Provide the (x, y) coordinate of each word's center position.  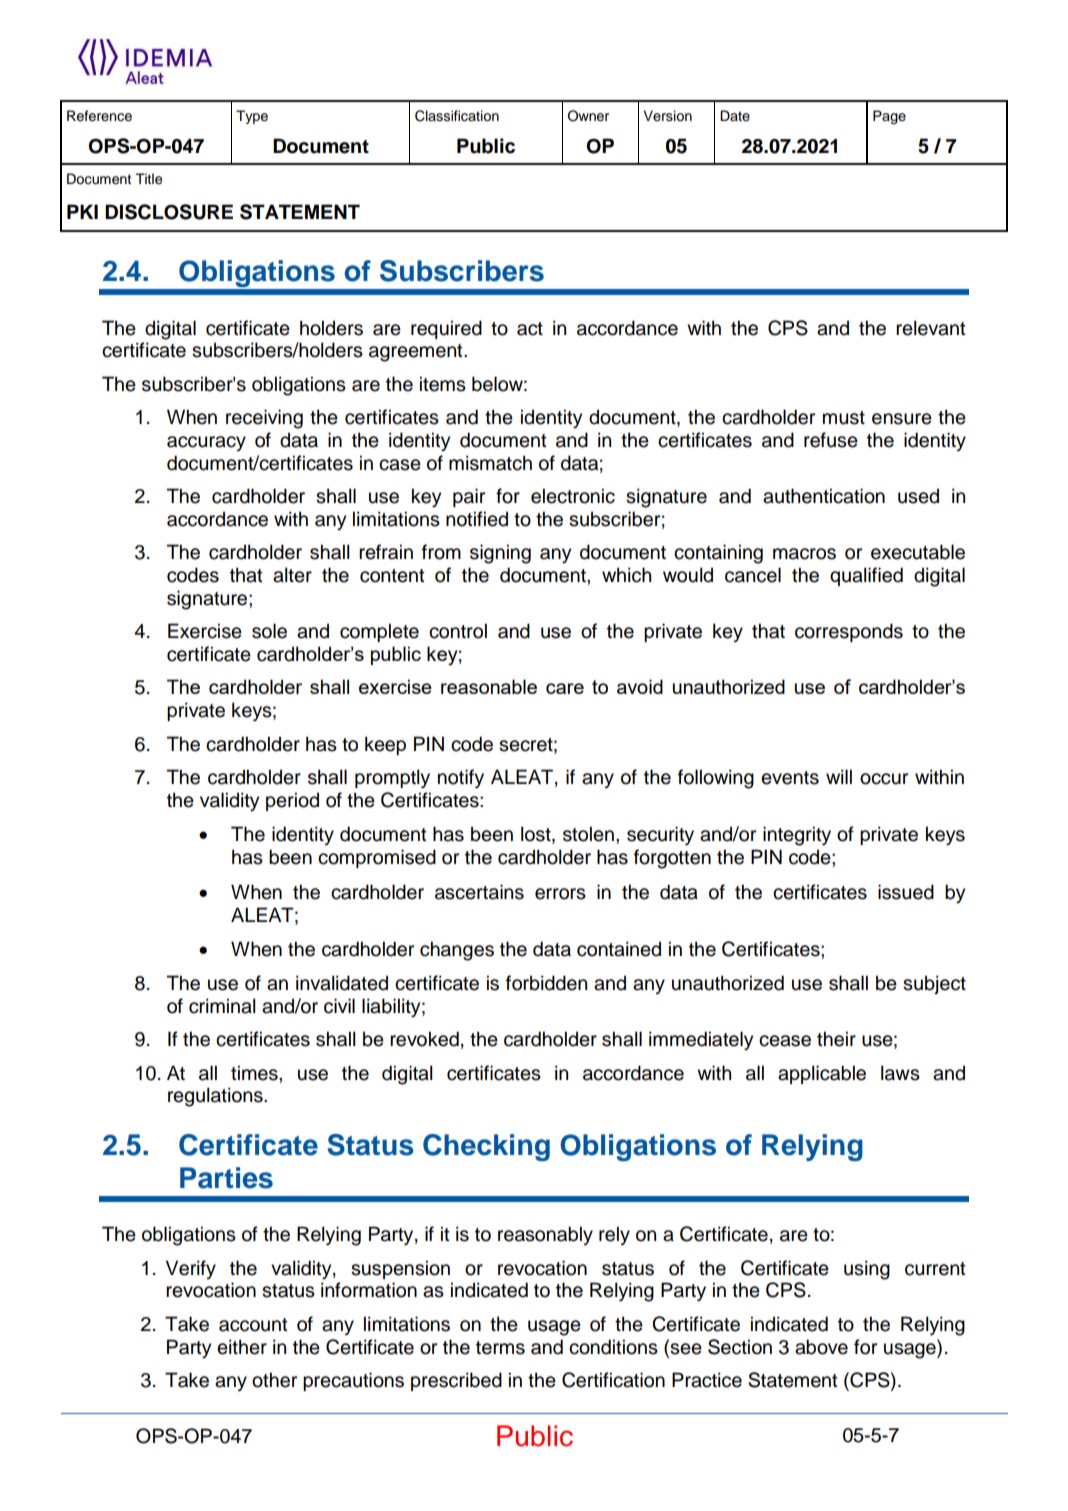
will (839, 776)
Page (889, 117)
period (292, 801)
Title (148, 179)
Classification (457, 116)
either (242, 1347)
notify (461, 779)
